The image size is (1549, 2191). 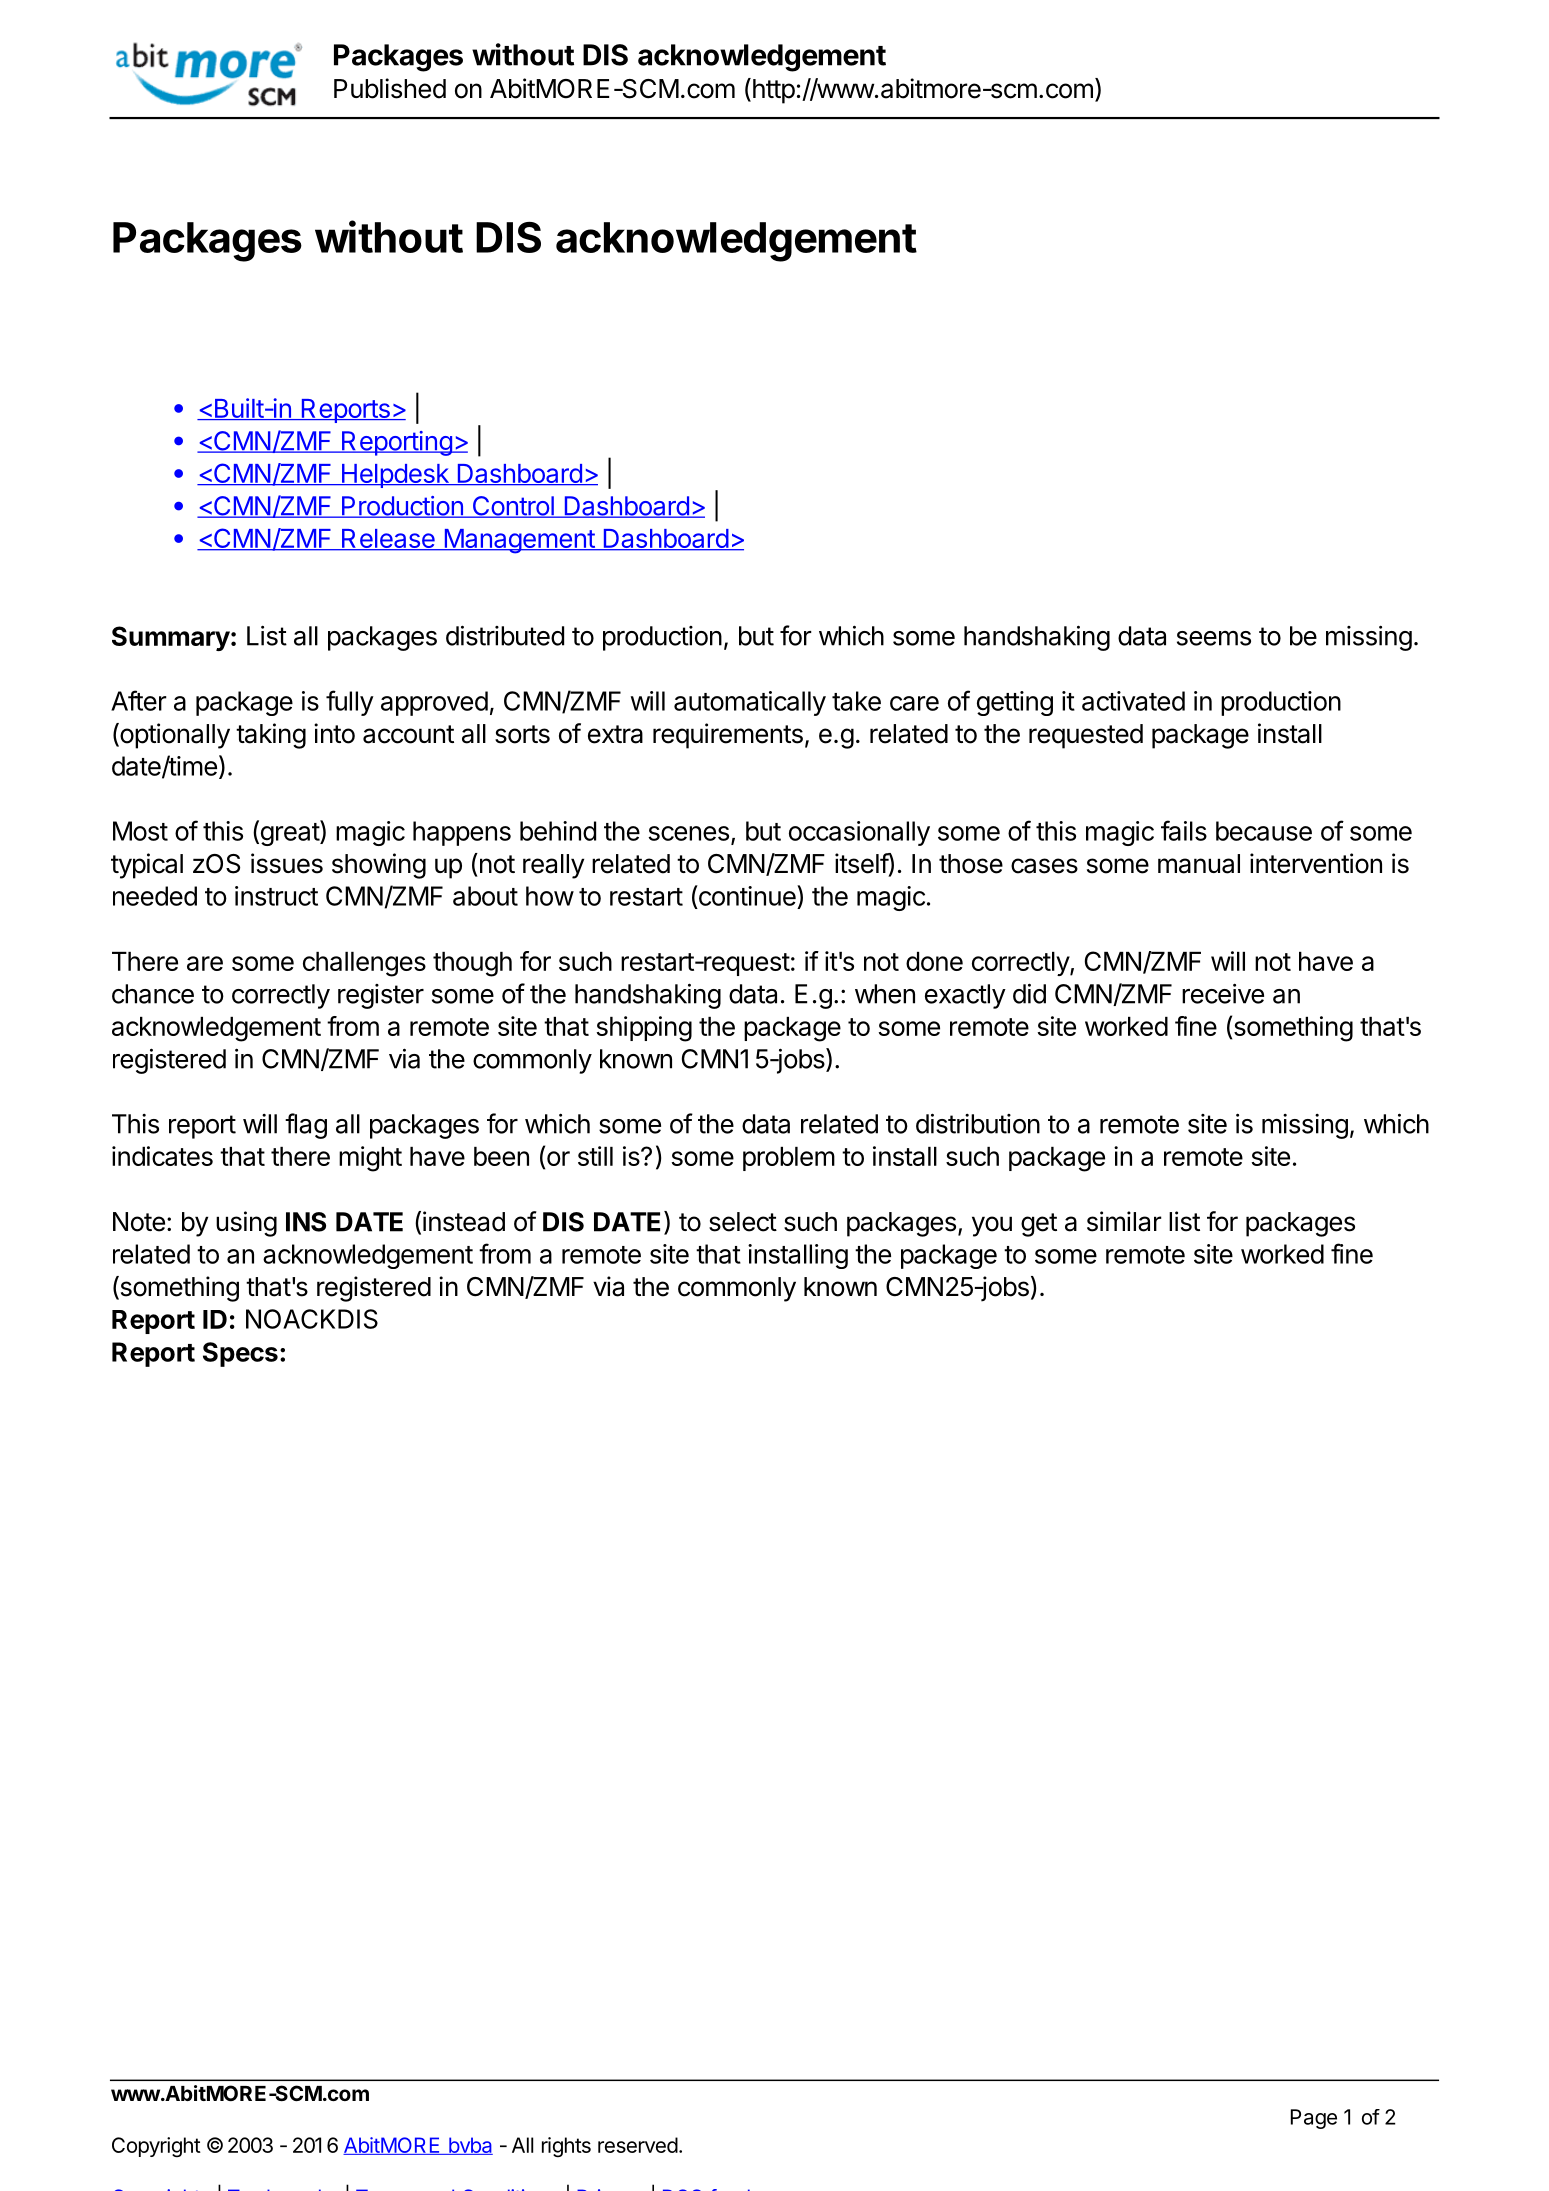 What do you see at coordinates (992, 1226) in the screenshot?
I see `you` at bounding box center [992, 1226].
